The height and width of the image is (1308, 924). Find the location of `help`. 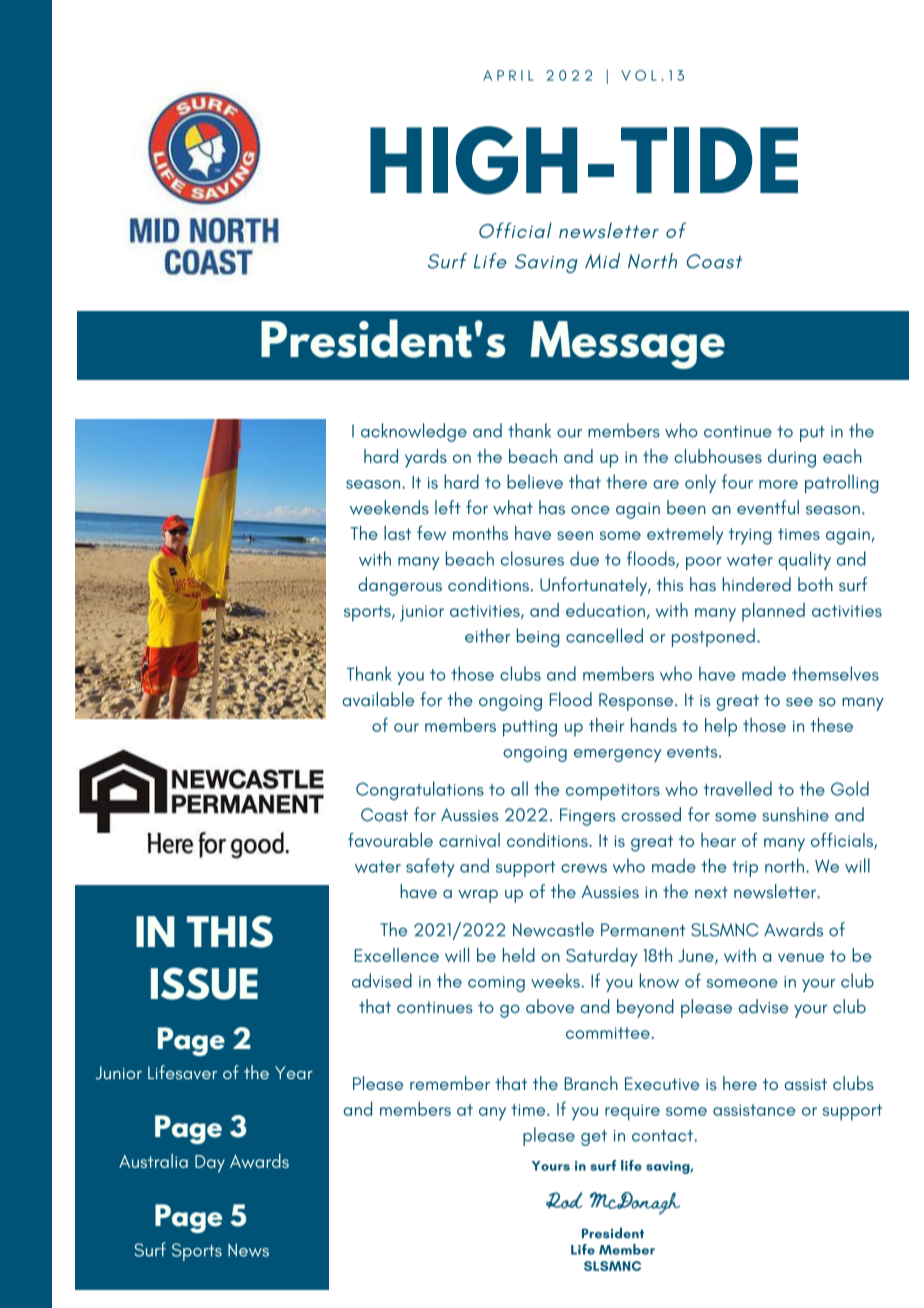

help is located at coordinates (721, 727).
